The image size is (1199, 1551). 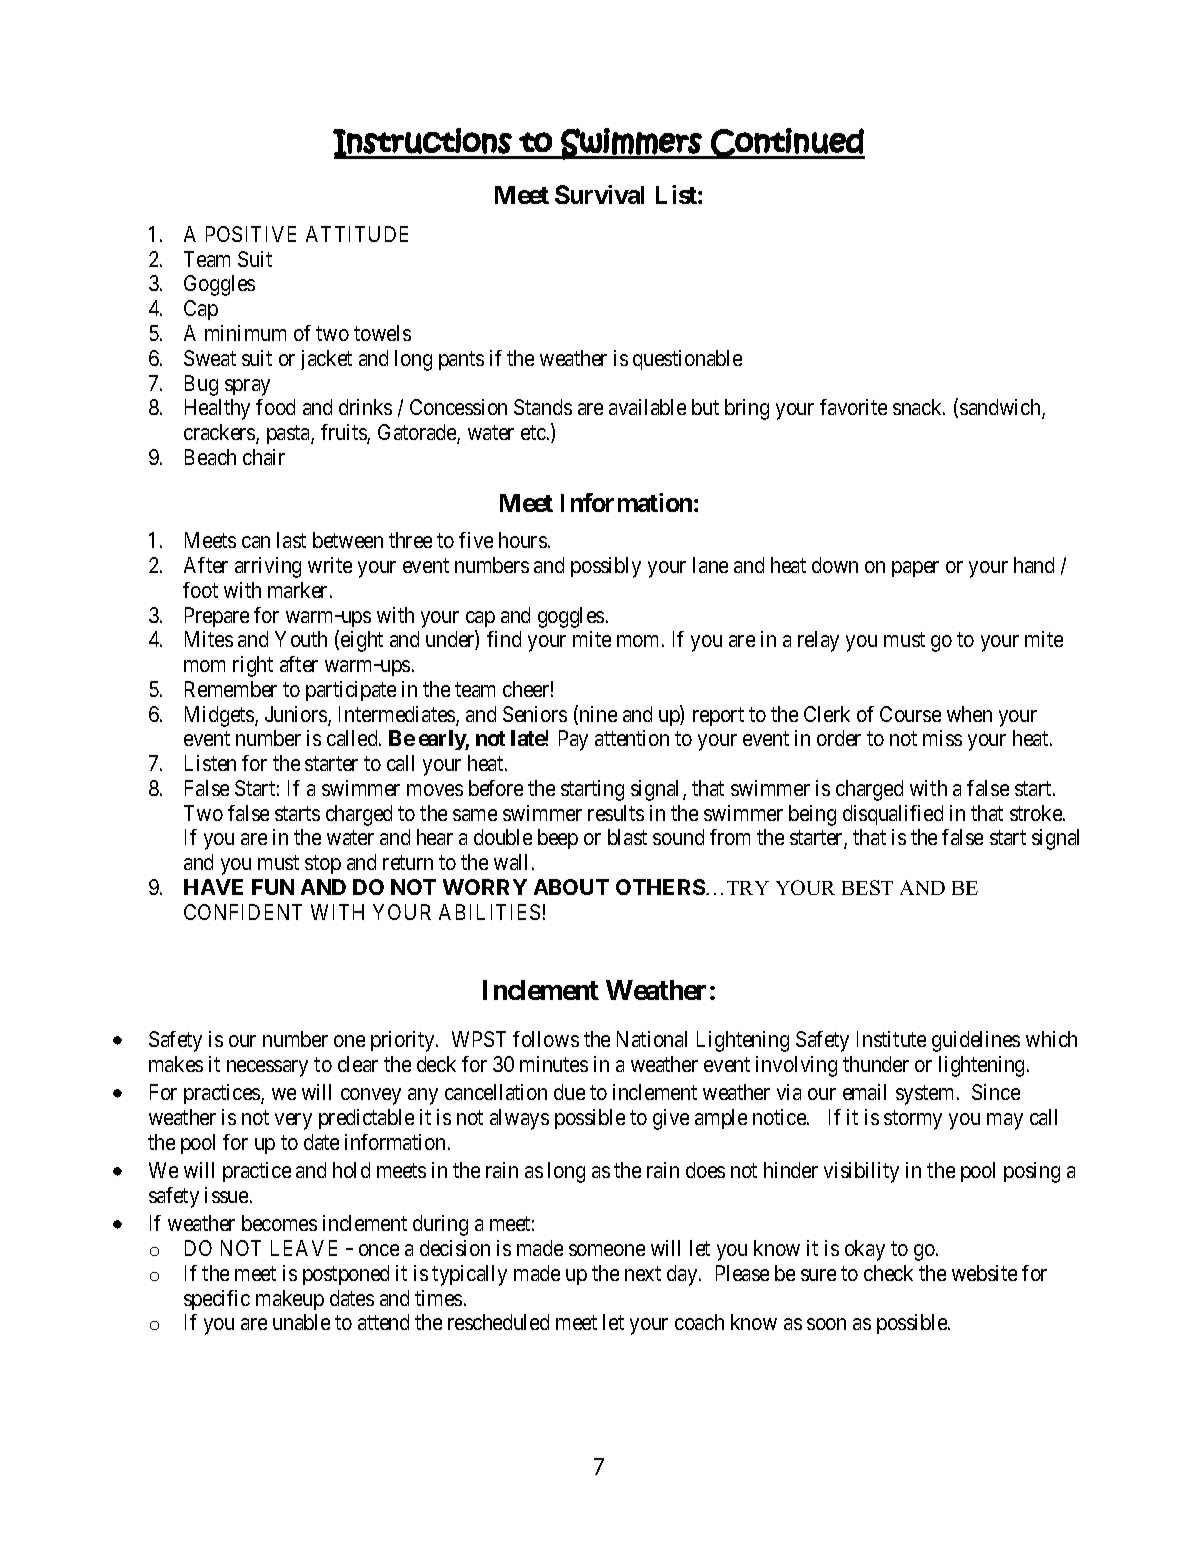 I want to click on arriving, so click(x=268, y=567).
